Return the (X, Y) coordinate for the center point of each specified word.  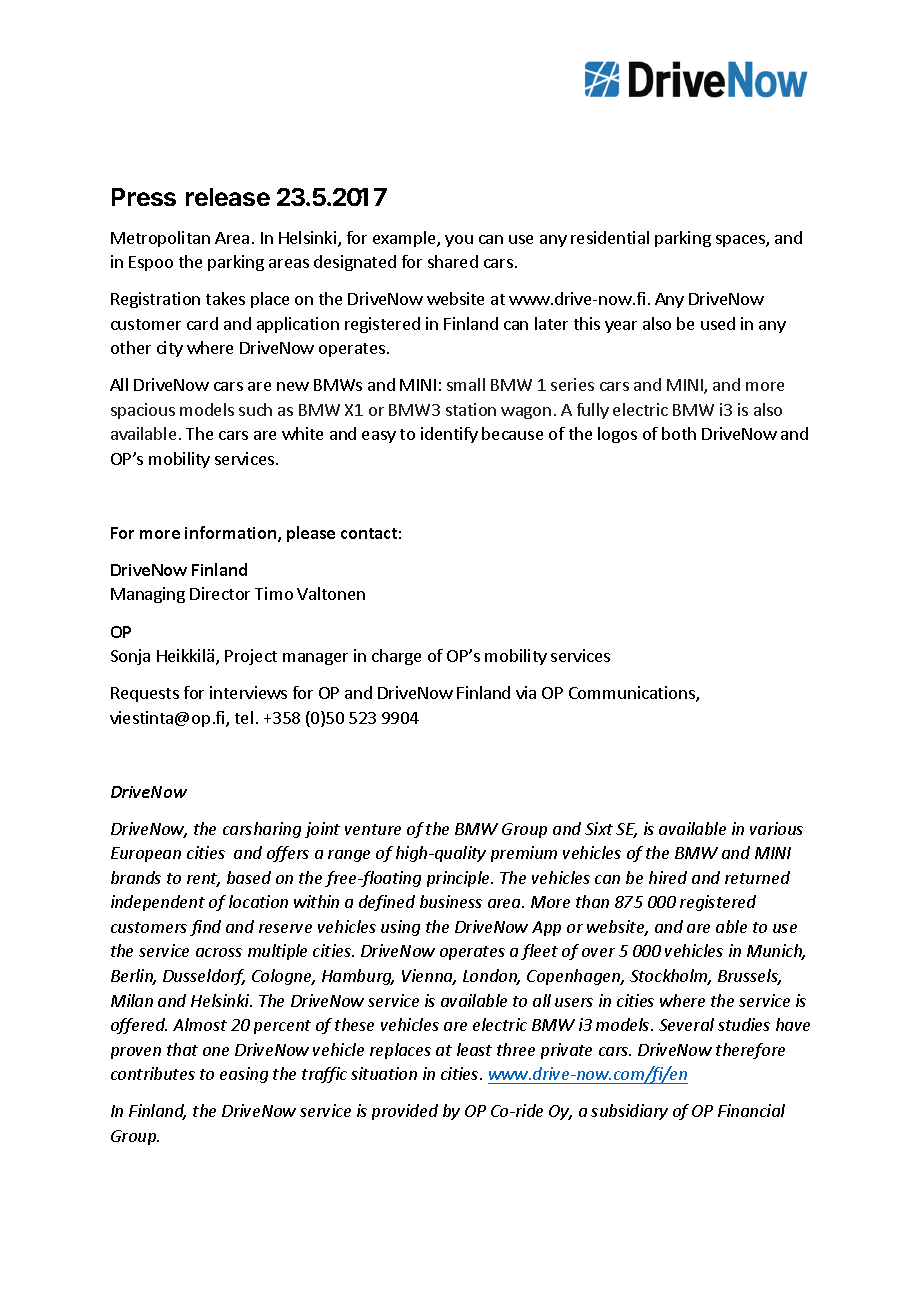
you (459, 241)
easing (244, 1075)
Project (251, 657)
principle (460, 879)
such (255, 409)
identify (449, 435)
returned (757, 877)
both (679, 433)
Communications (633, 694)
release (228, 197)
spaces (741, 241)
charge (396, 657)
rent (203, 880)
